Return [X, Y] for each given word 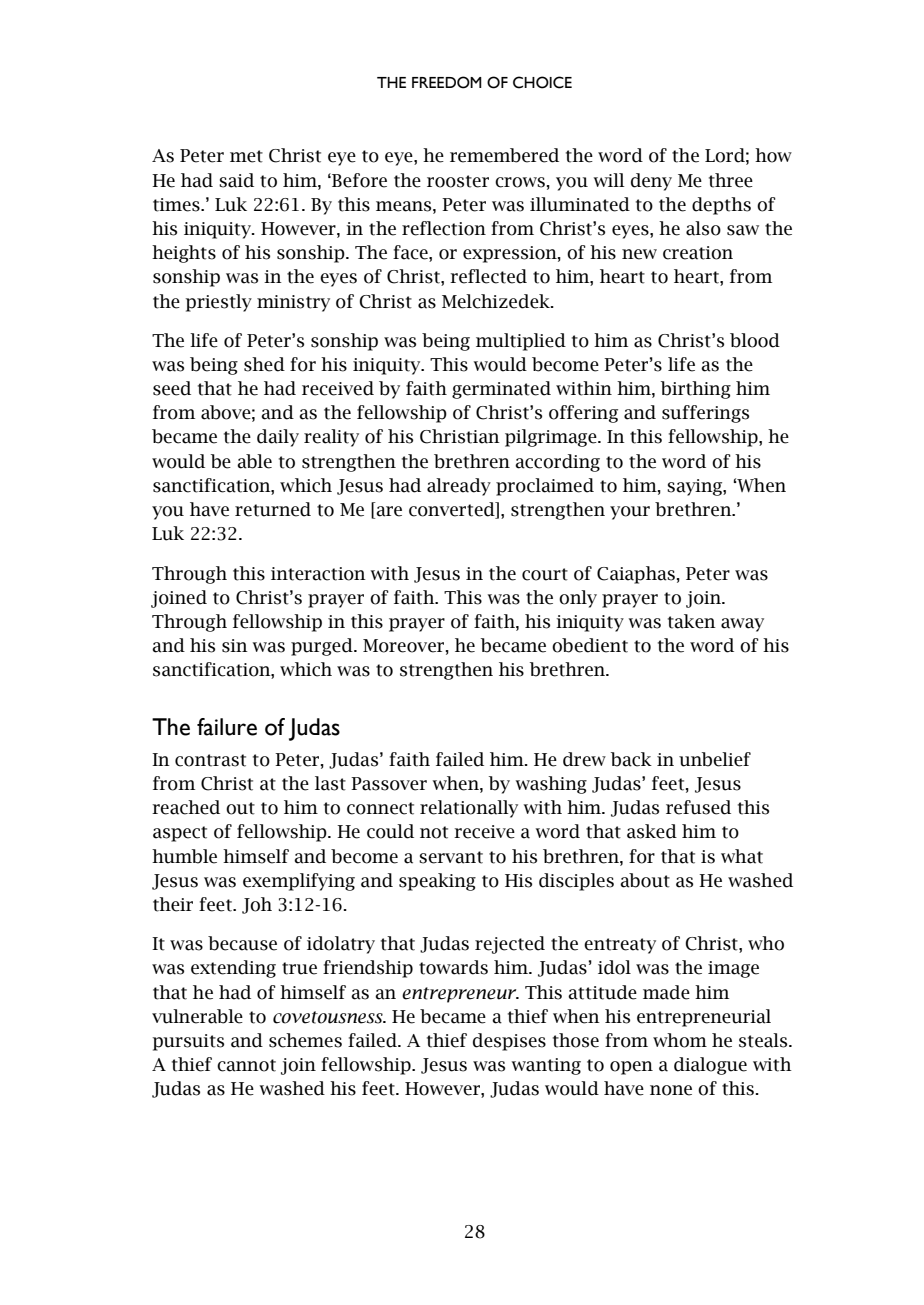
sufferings [705, 414]
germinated [501, 390]
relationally [469, 809]
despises [509, 1042]
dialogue [710, 1066]
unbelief [715, 759]
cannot [246, 1065]
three [731, 180]
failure [227, 727]
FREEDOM [447, 82]
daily [278, 438]
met [246, 156]
